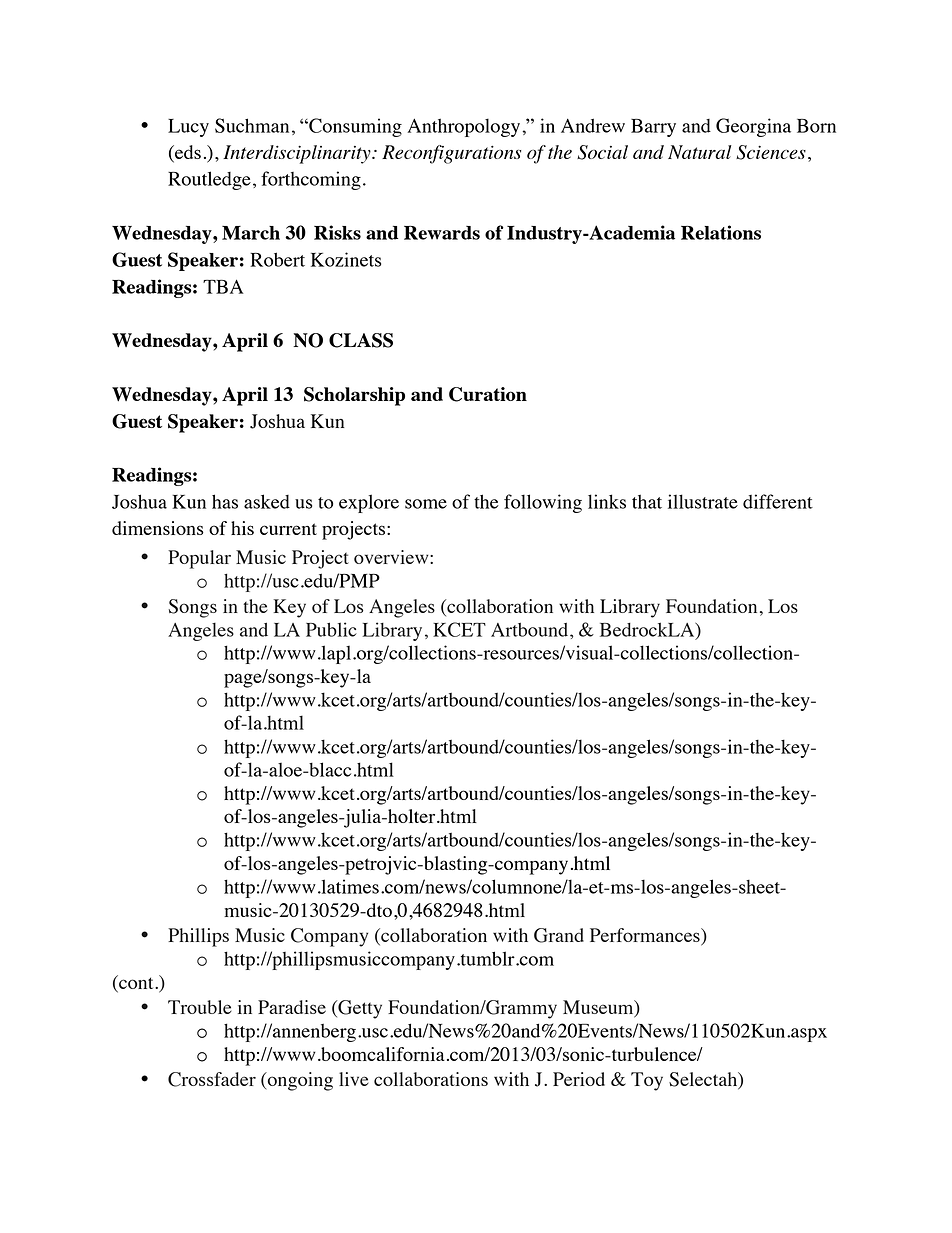  Describe the element at coordinates (646, 936) in the screenshot. I see `Performances` at that location.
